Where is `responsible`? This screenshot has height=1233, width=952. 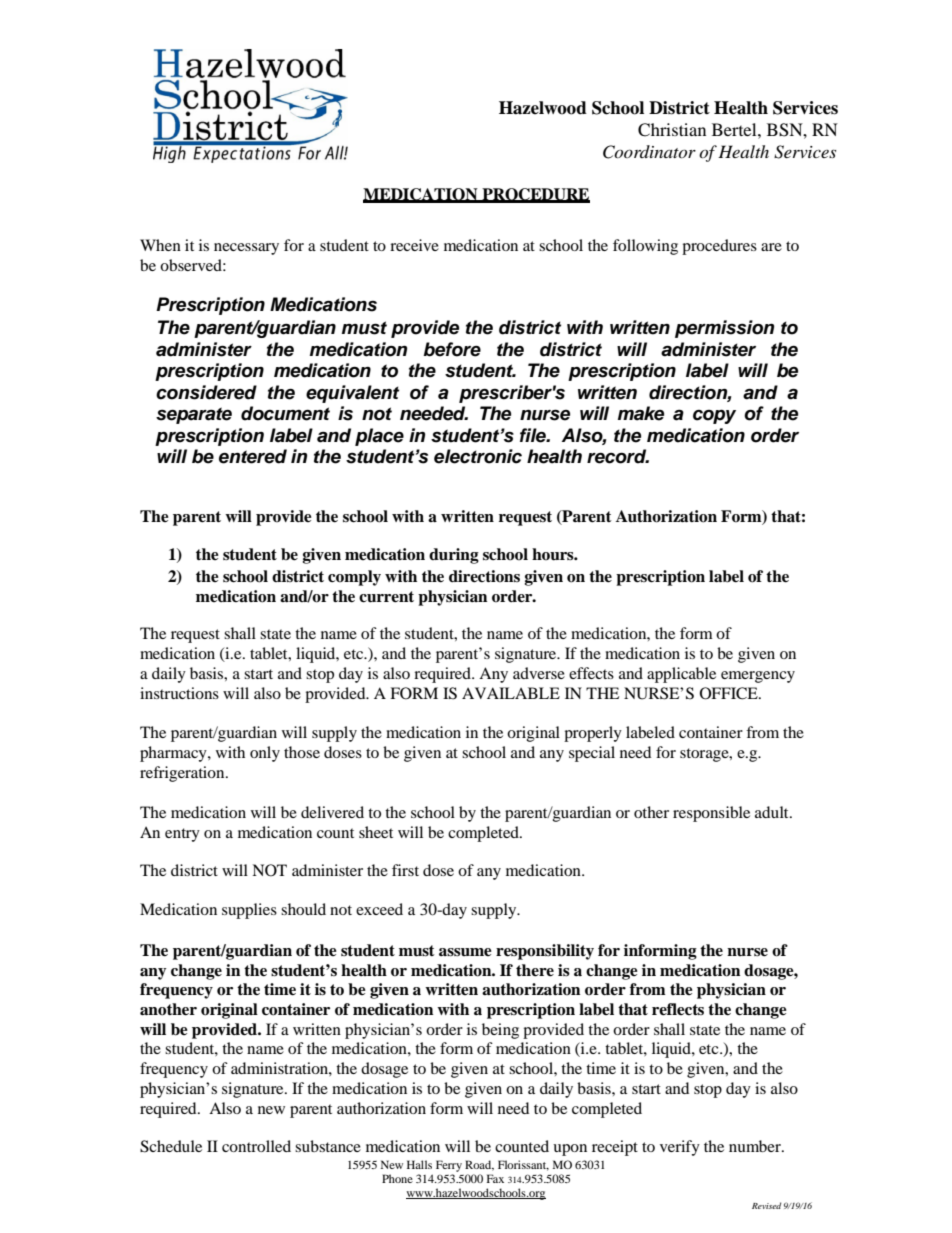
responsible is located at coordinates (711, 814).
